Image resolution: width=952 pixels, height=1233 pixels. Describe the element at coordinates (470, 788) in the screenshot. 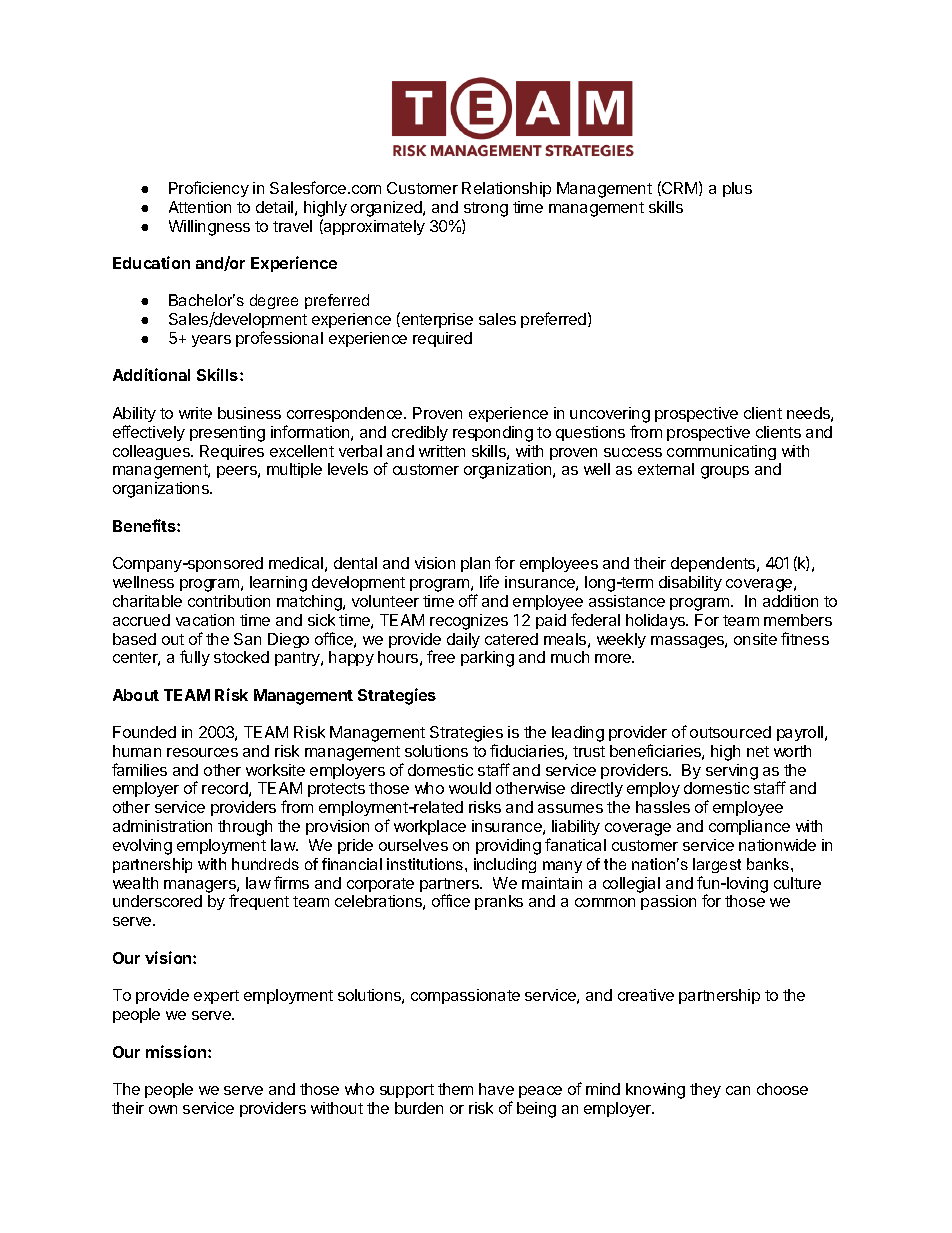

I see `would` at that location.
